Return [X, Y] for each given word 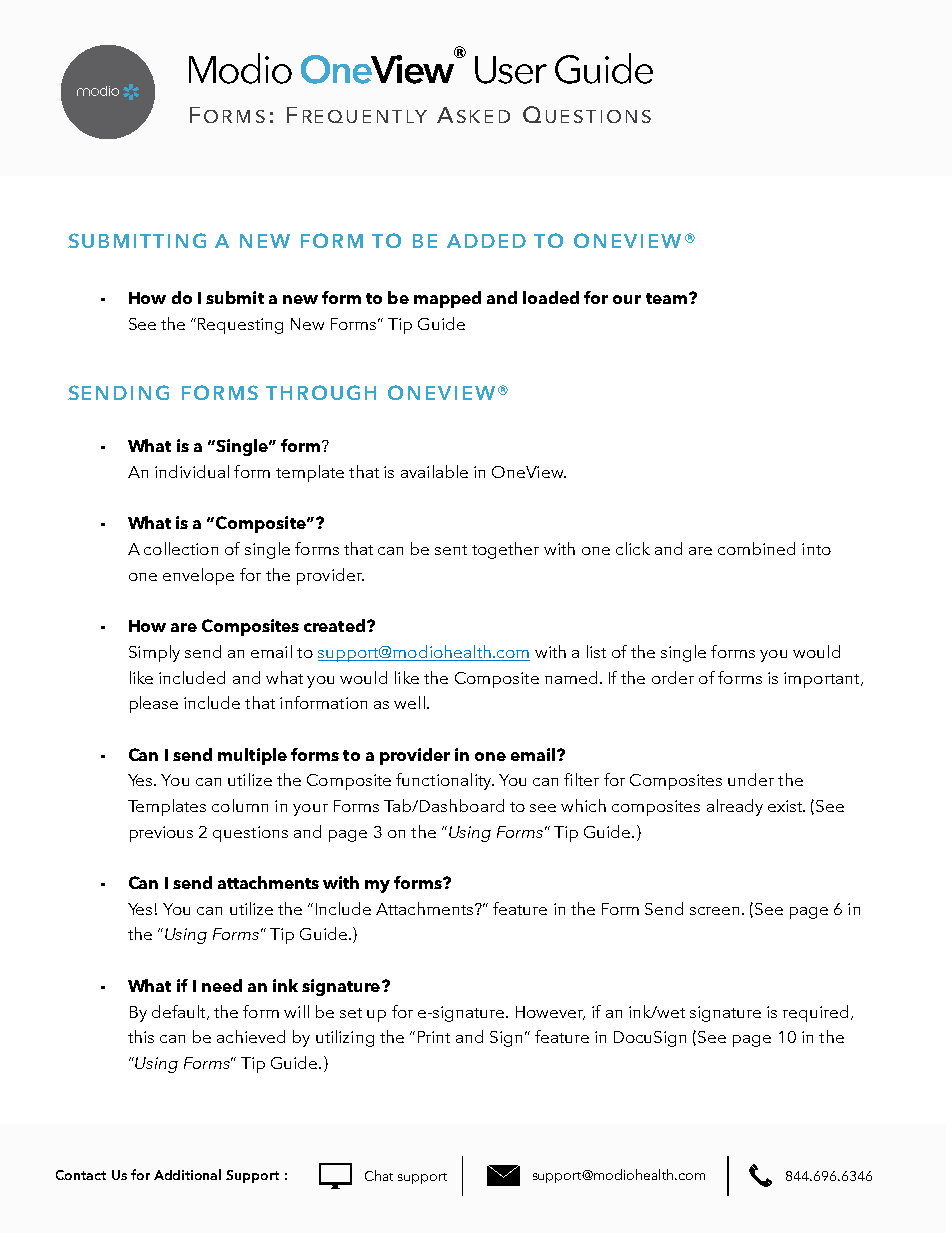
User [511, 70]
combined [756, 548]
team [666, 298]
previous [161, 834]
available [434, 471]
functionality [445, 781]
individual [192, 471]
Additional [187, 1174]
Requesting [240, 326]
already [735, 807]
